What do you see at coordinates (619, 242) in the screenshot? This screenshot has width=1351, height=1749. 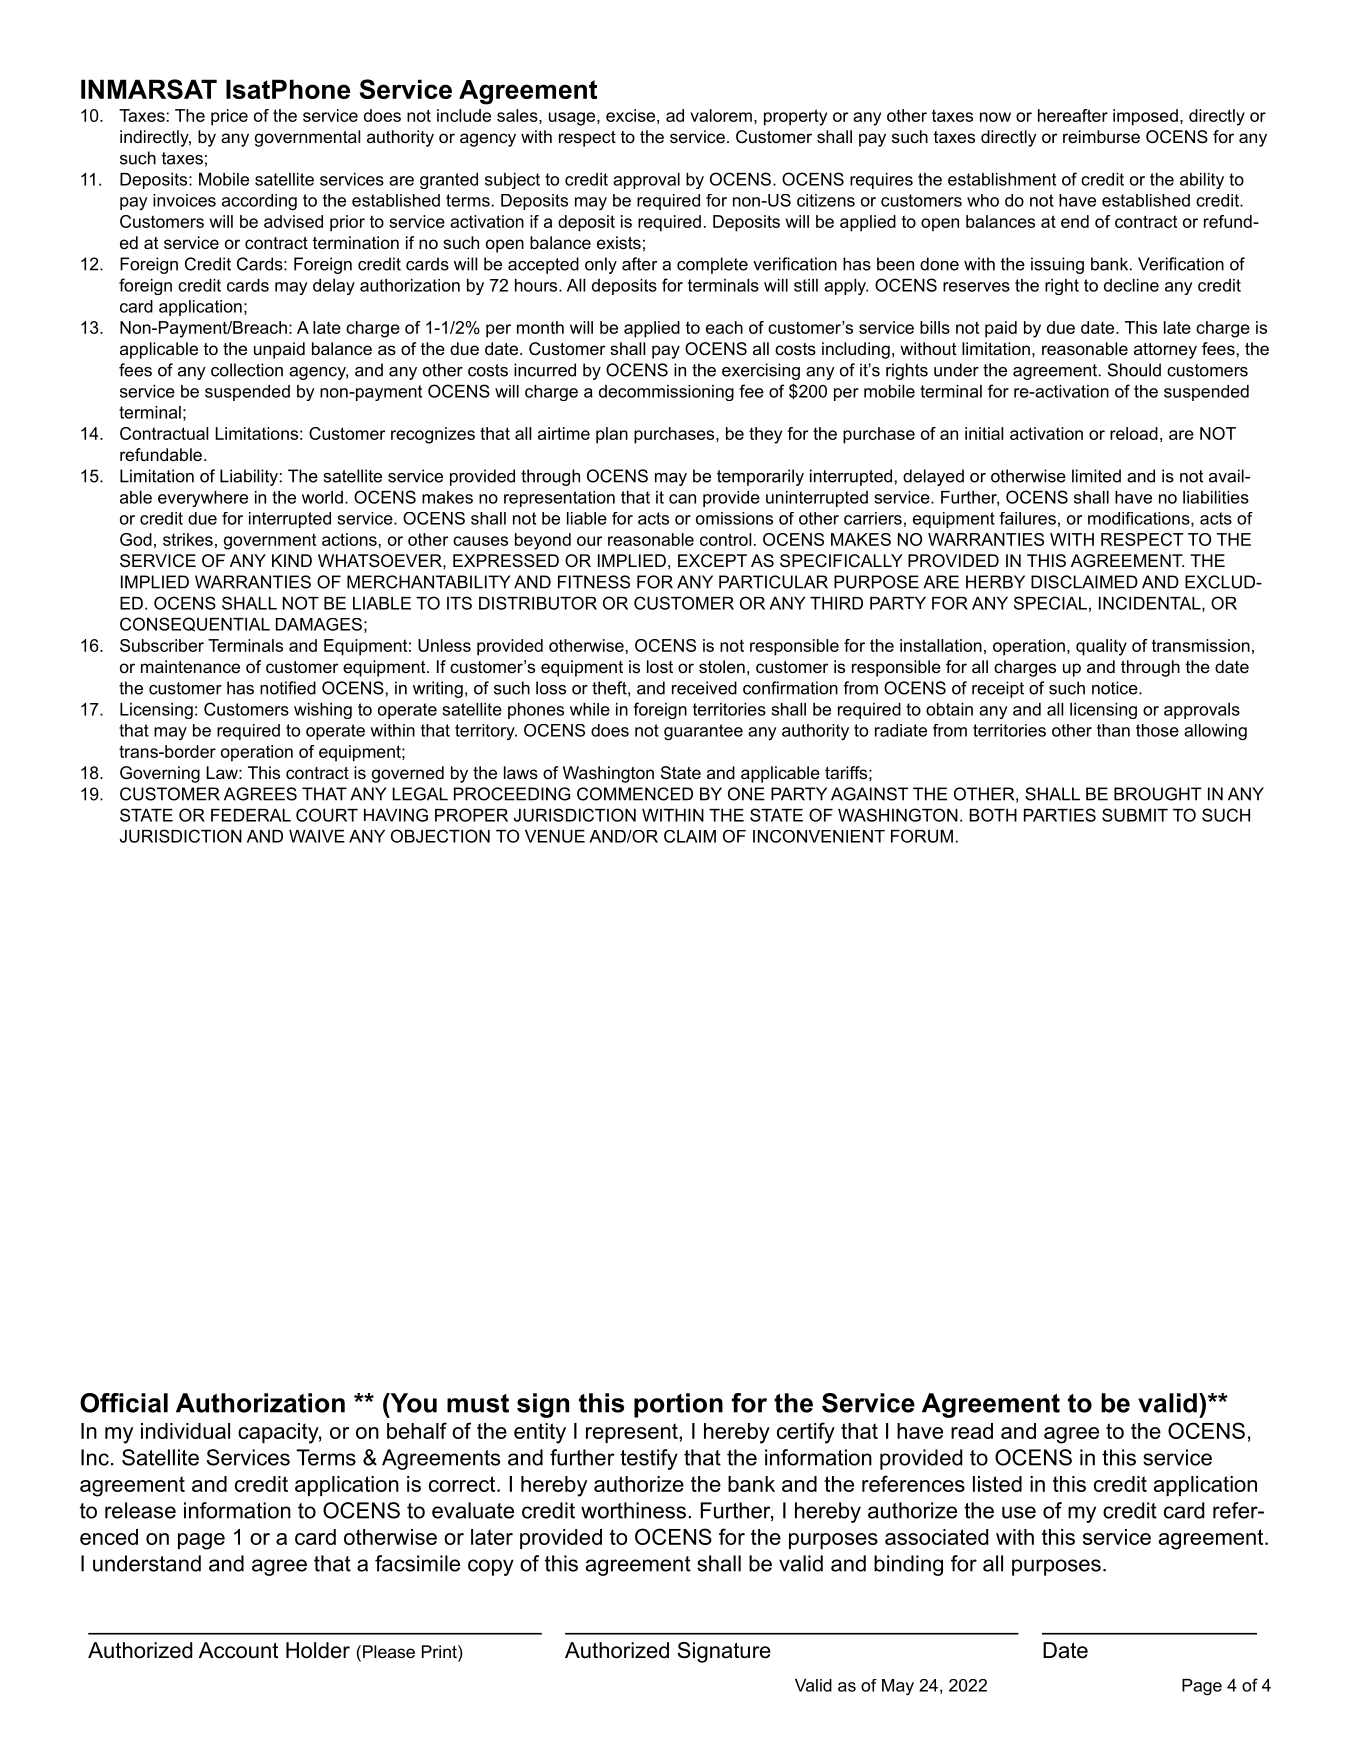 I see `exists` at bounding box center [619, 242].
